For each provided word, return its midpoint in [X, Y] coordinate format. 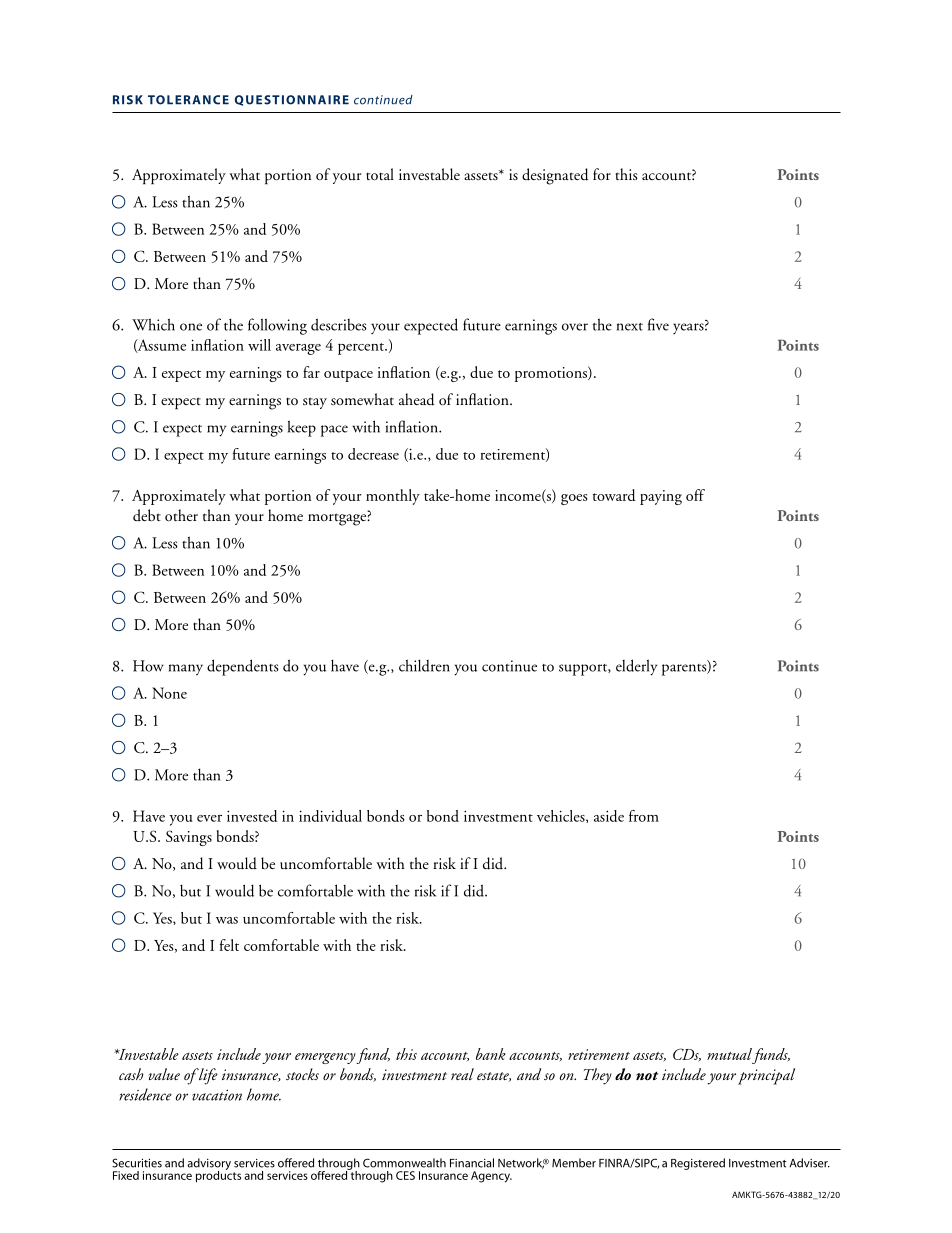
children [424, 665]
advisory [209, 1165]
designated [555, 176]
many [186, 669]
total [380, 174]
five [658, 324]
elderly [636, 667]
